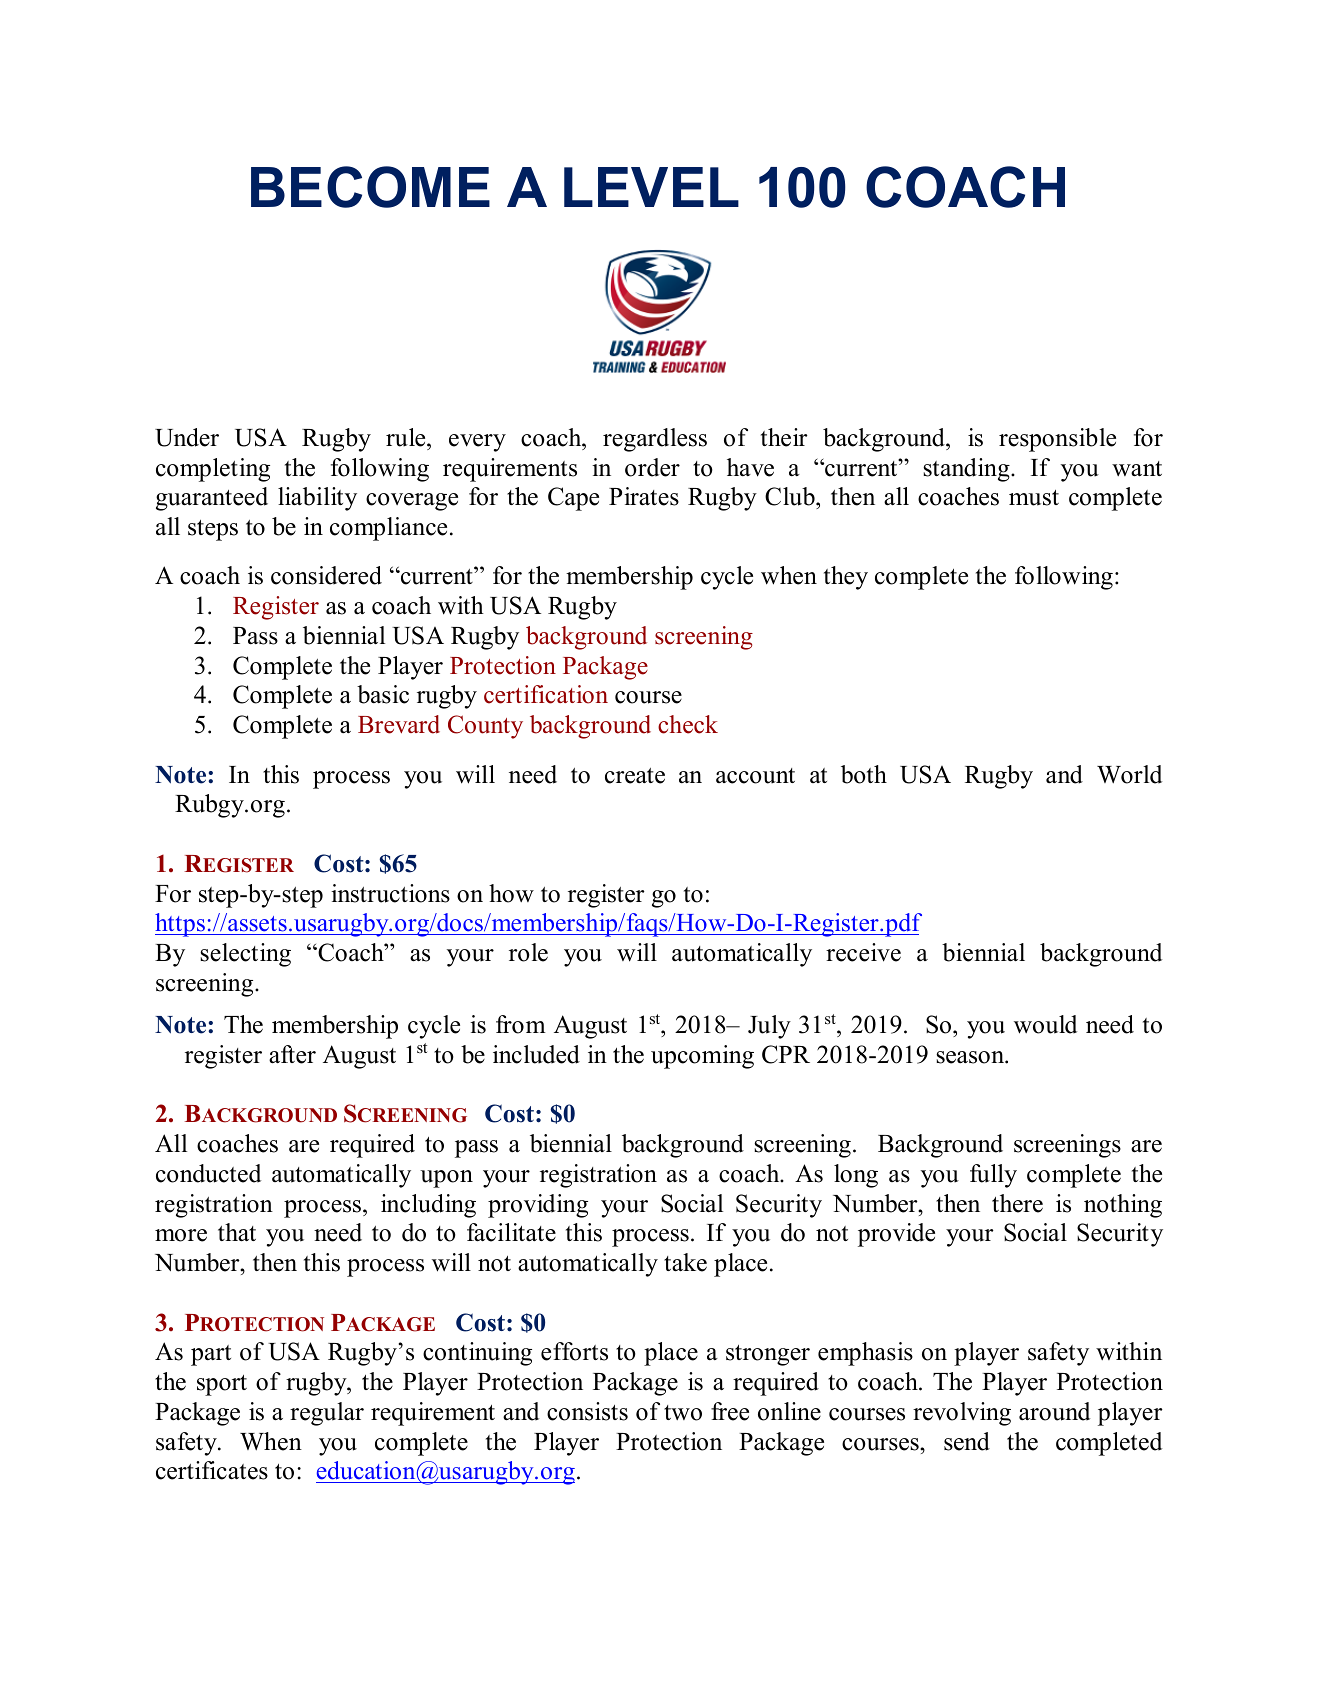  Describe the element at coordinates (651, 187) in the screenshot. I see `LEVEL` at that location.
